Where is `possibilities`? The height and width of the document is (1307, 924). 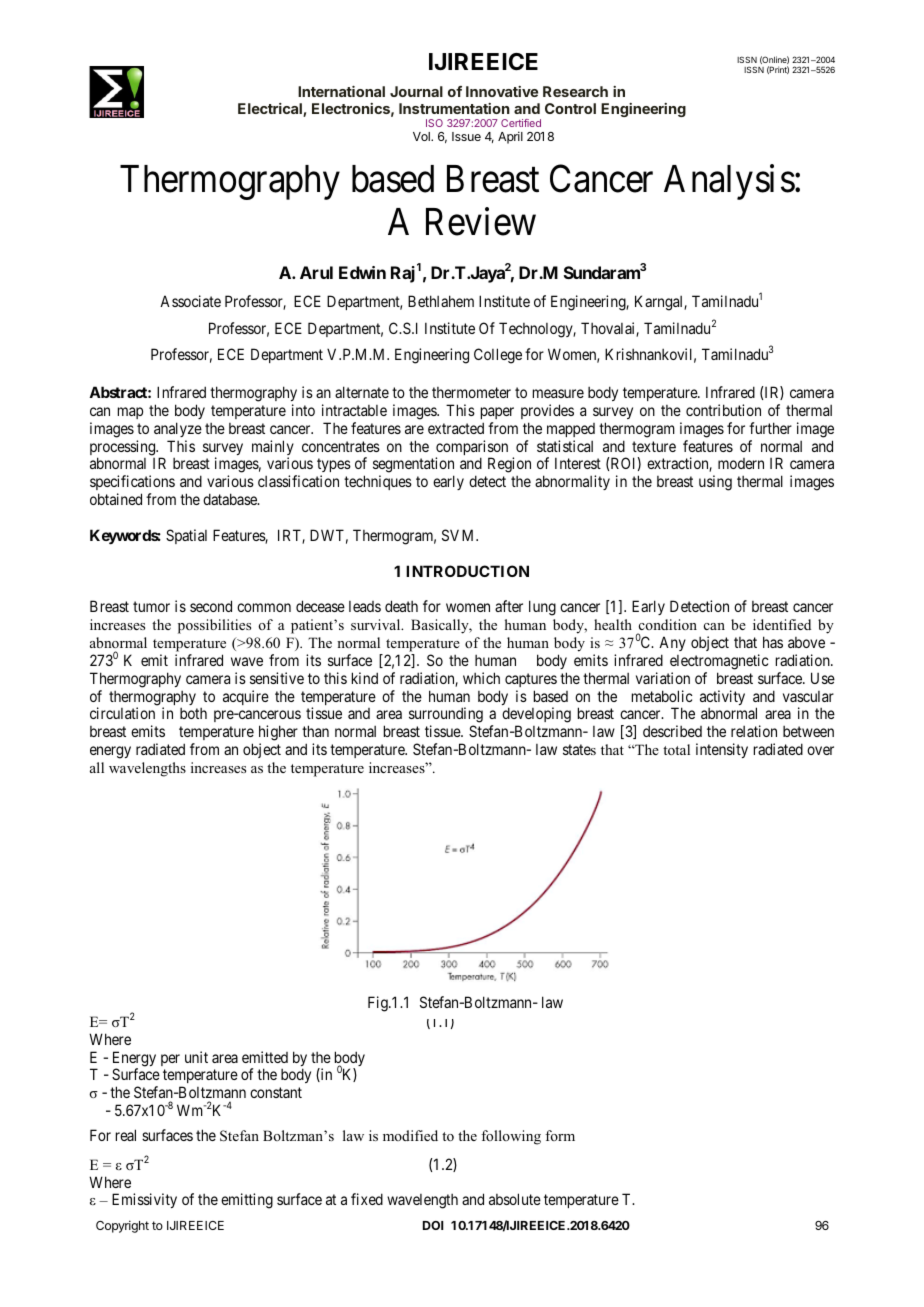
possibilities is located at coordinates (214, 626).
